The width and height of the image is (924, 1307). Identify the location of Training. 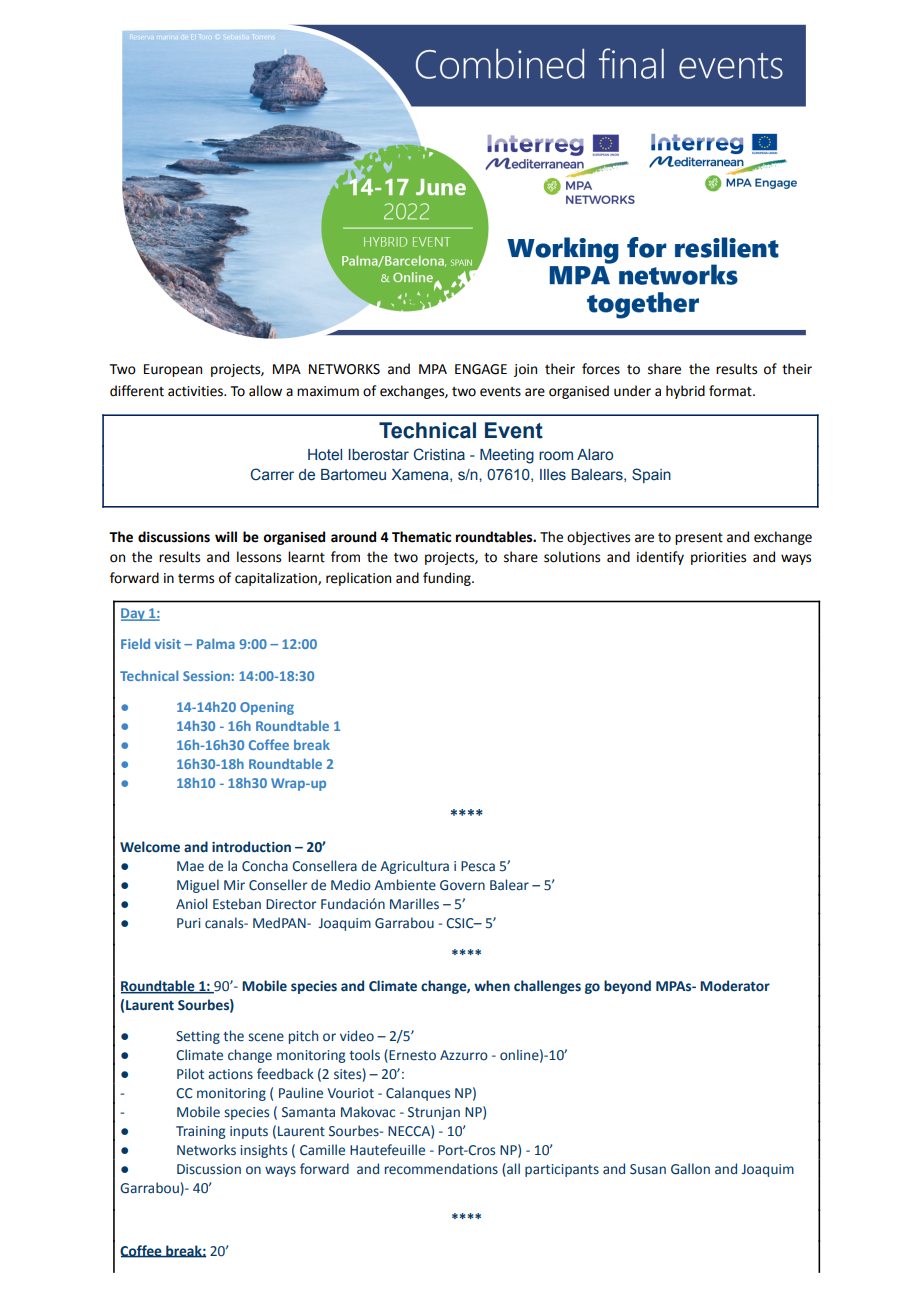
(200, 1132).
